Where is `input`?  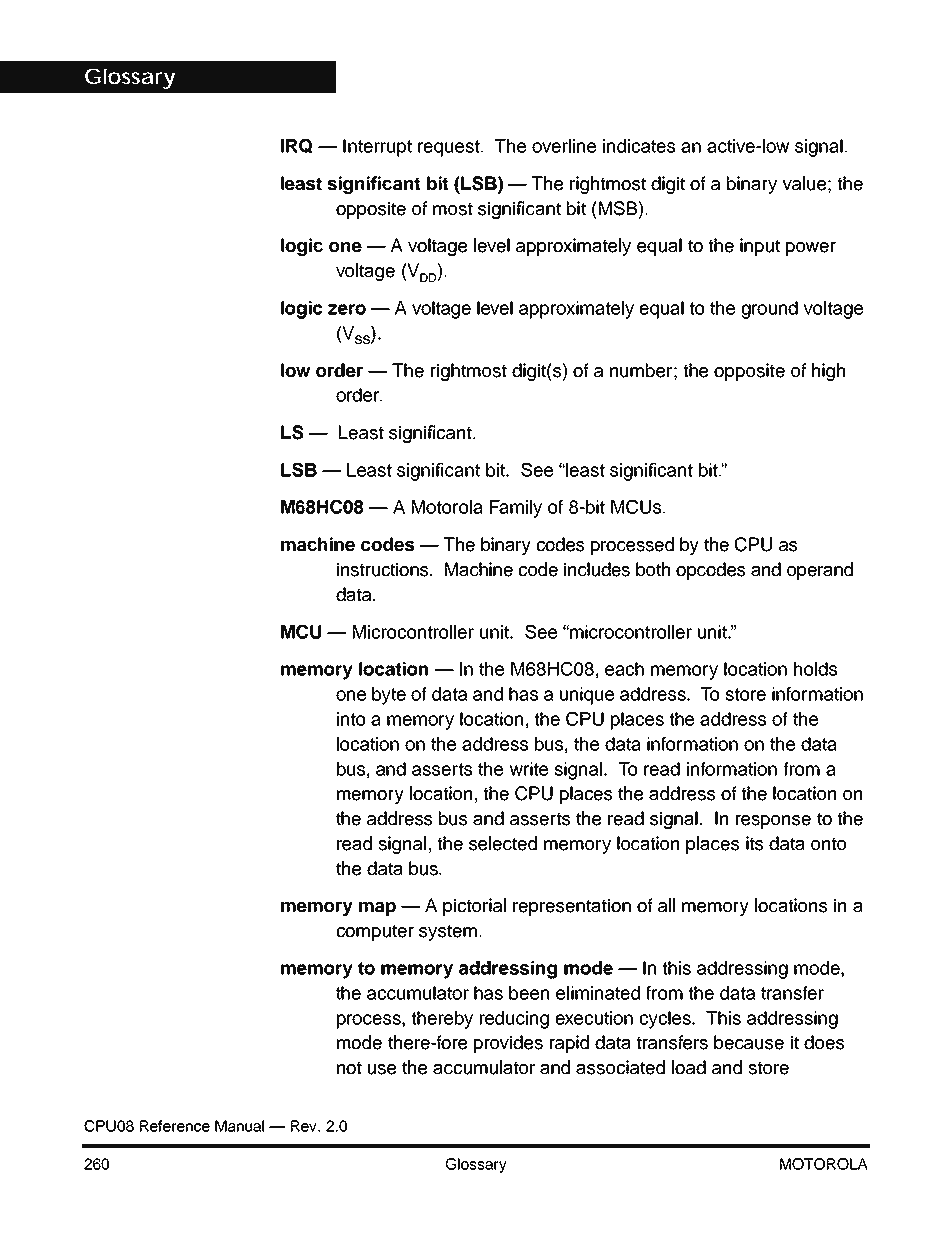 input is located at coordinates (760, 247).
